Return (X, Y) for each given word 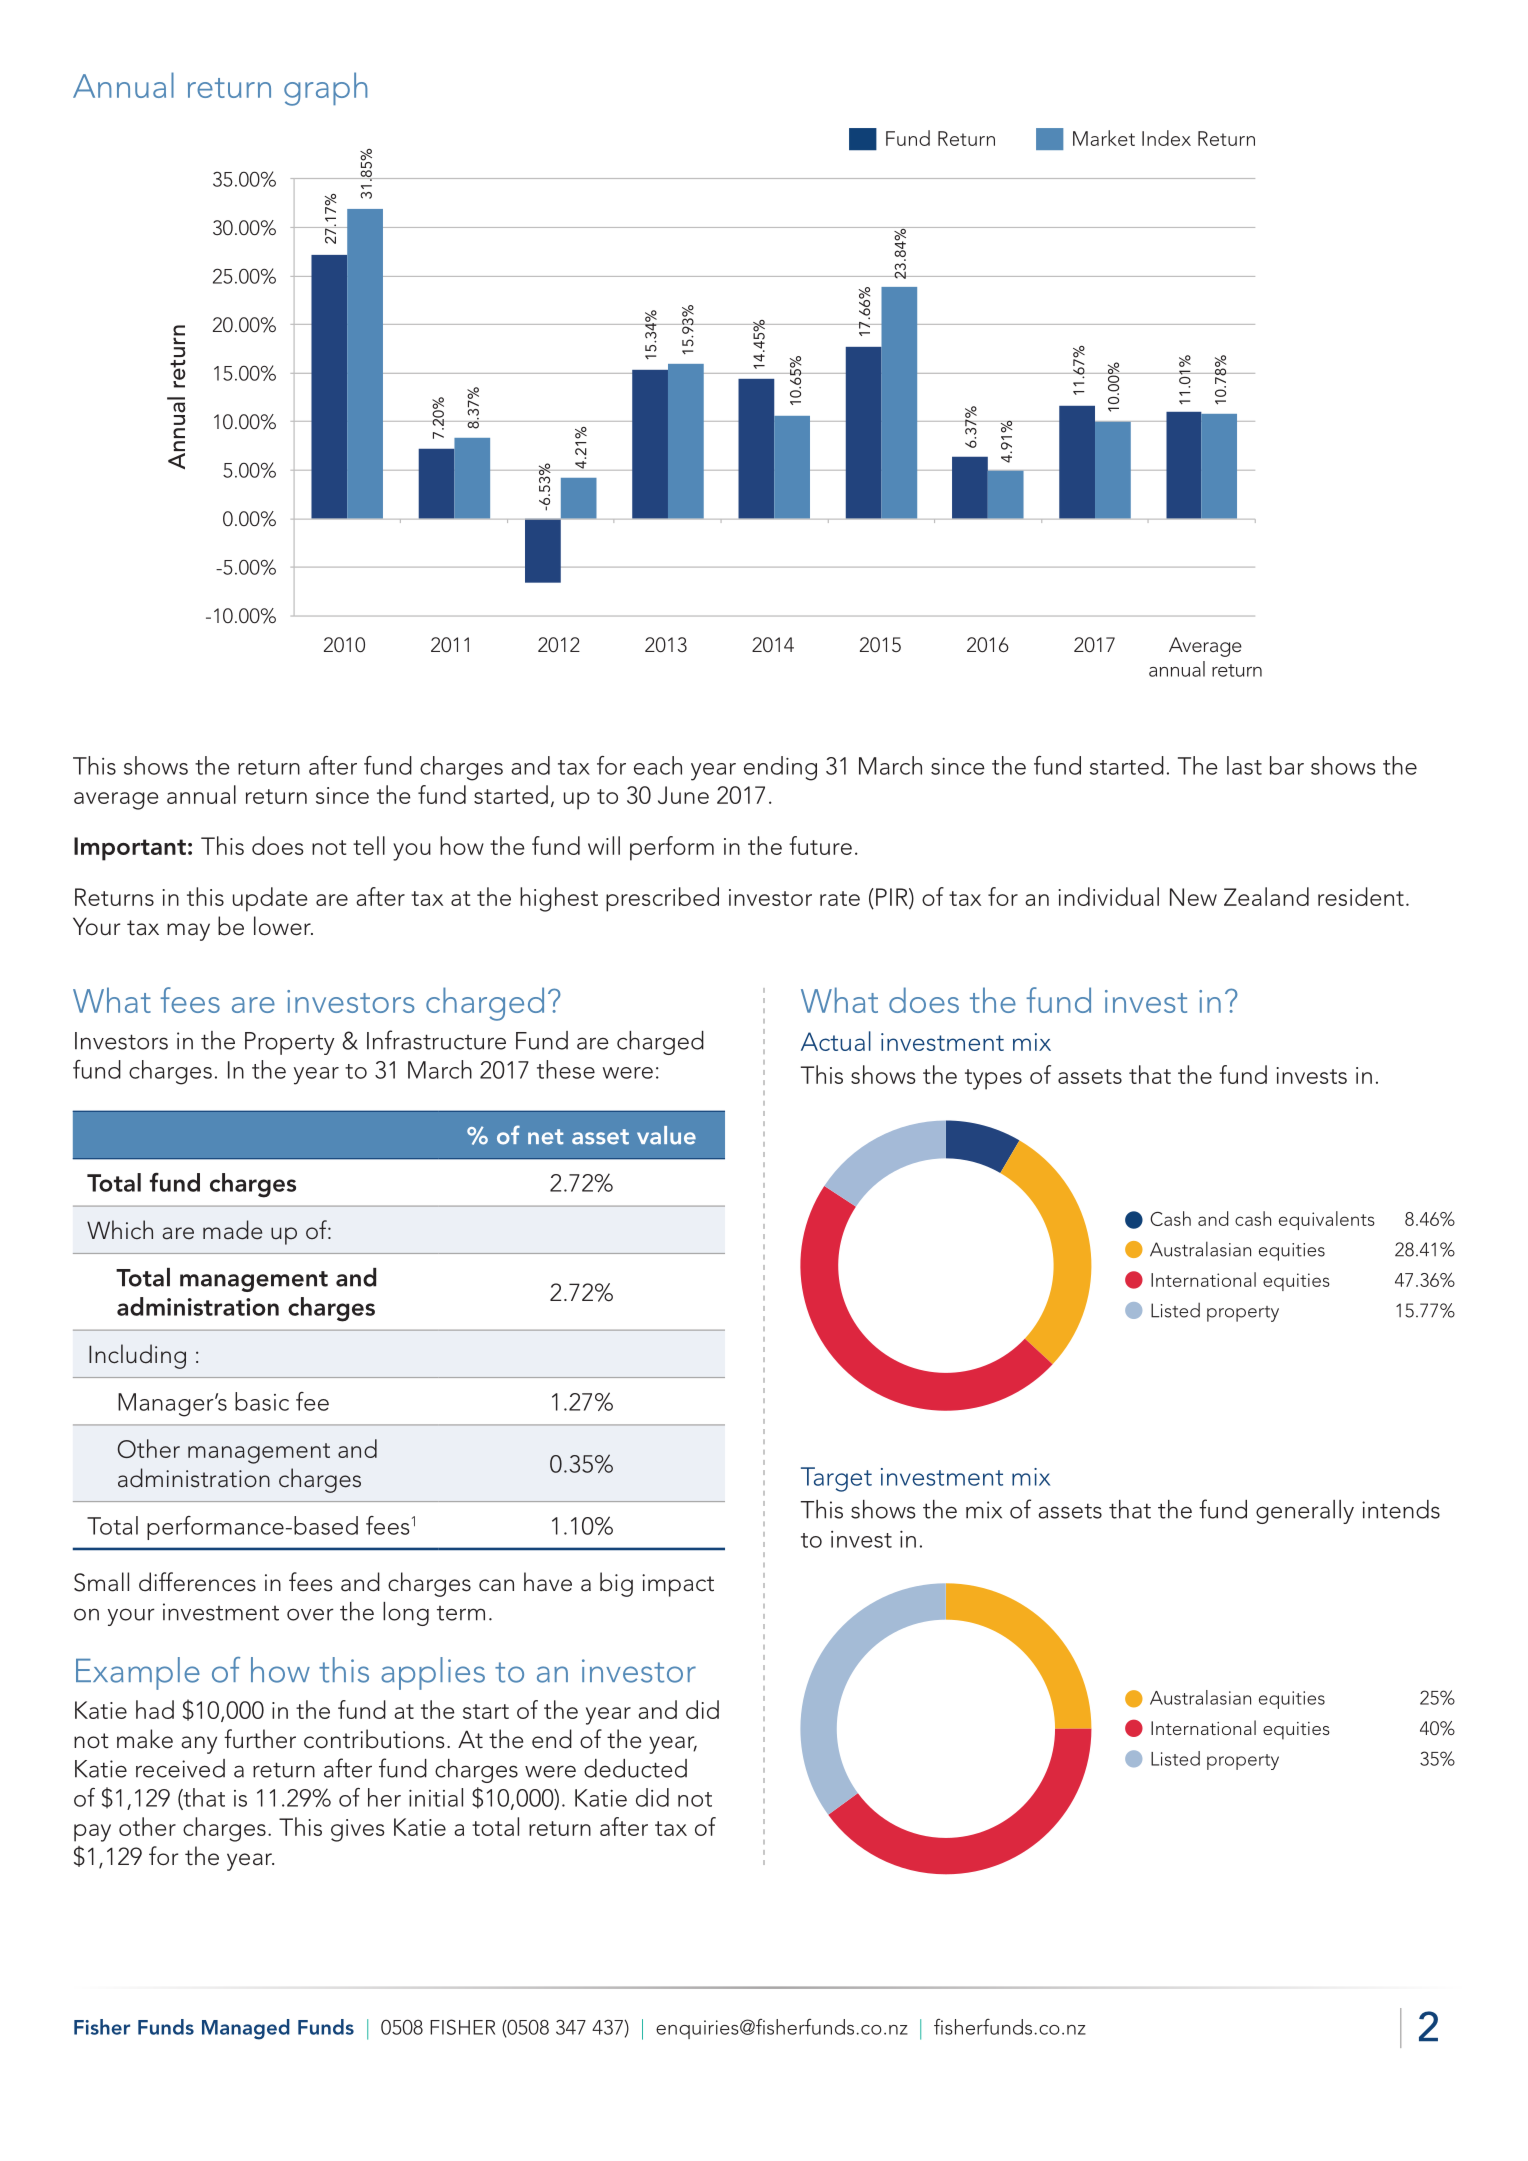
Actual (836, 1041)
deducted (635, 1768)
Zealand (1266, 896)
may (188, 932)
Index (1166, 138)
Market (1104, 138)
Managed (246, 2029)
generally (1305, 1512)
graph (325, 89)
